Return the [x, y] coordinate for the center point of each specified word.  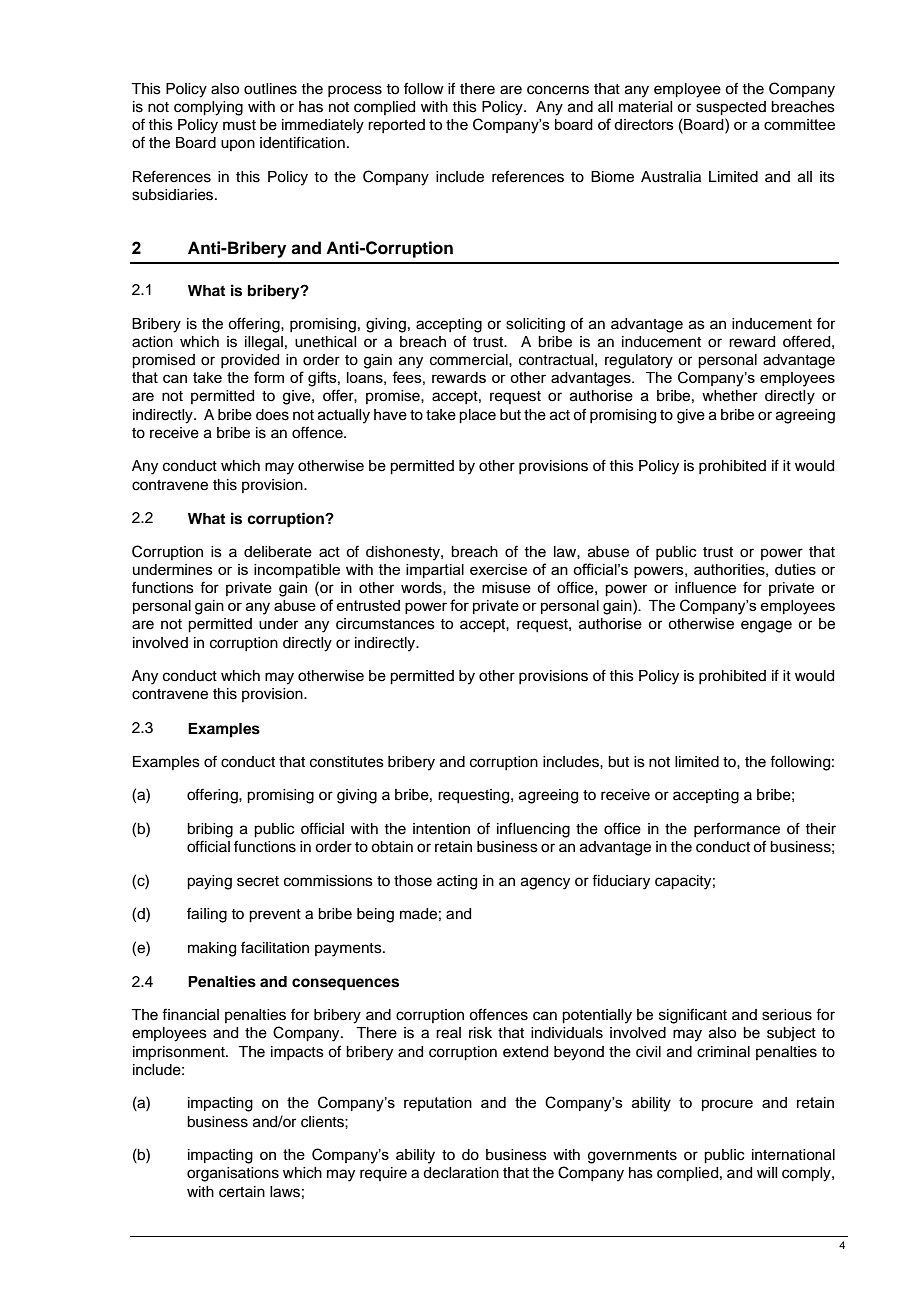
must [239, 125]
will [767, 1172]
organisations [233, 1174]
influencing [533, 830]
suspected [731, 108]
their [820, 829]
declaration [461, 1173]
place [477, 416]
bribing [210, 830]
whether [730, 396]
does [272, 415]
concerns [558, 90]
